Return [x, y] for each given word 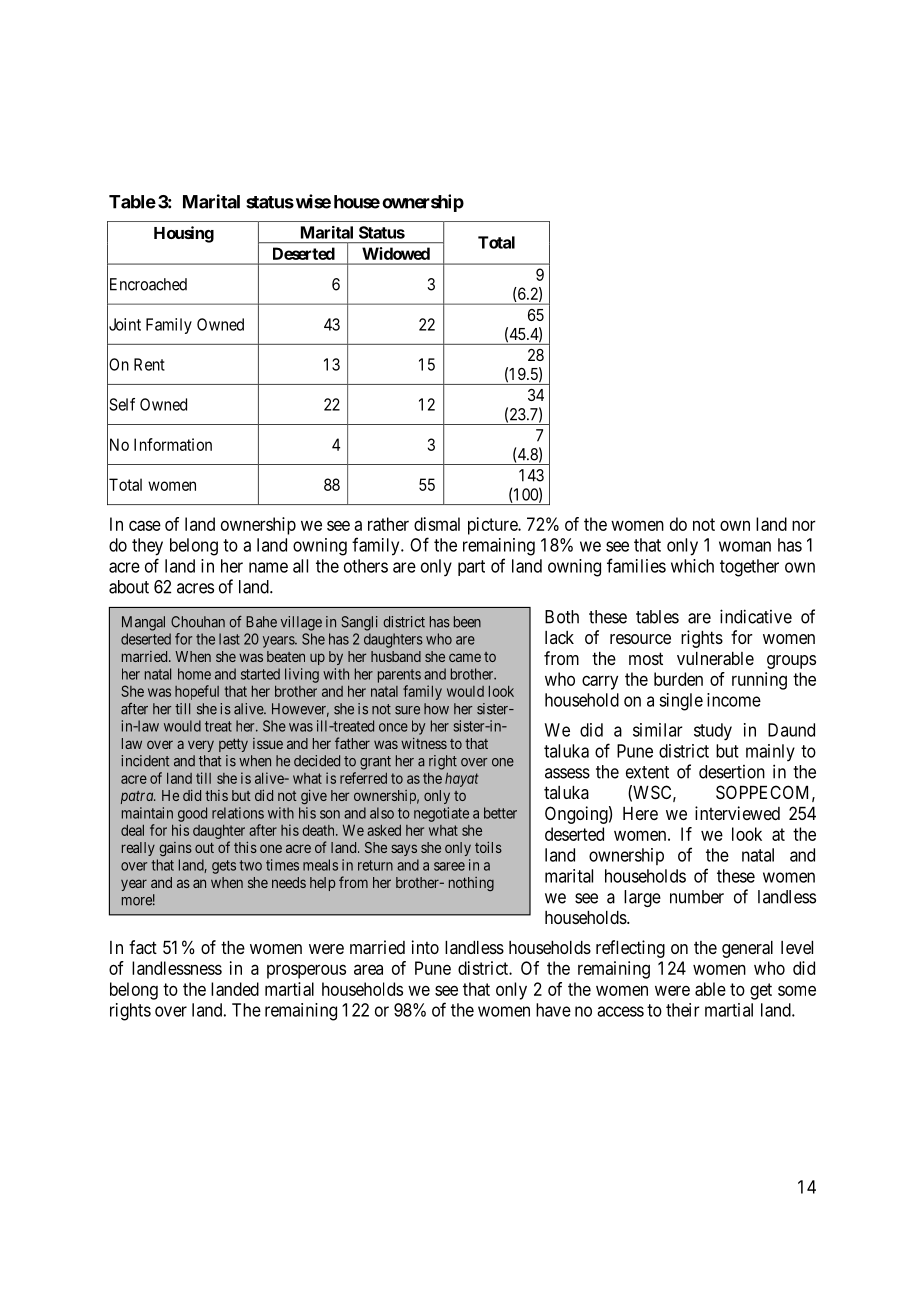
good [192, 814]
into [425, 947]
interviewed [737, 813]
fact [143, 947]
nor [804, 525]
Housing [184, 234]
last [229, 639]
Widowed [396, 253]
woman [745, 546]
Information [173, 444]
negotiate [441, 814]
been [467, 622]
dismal [437, 524]
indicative [756, 616]
